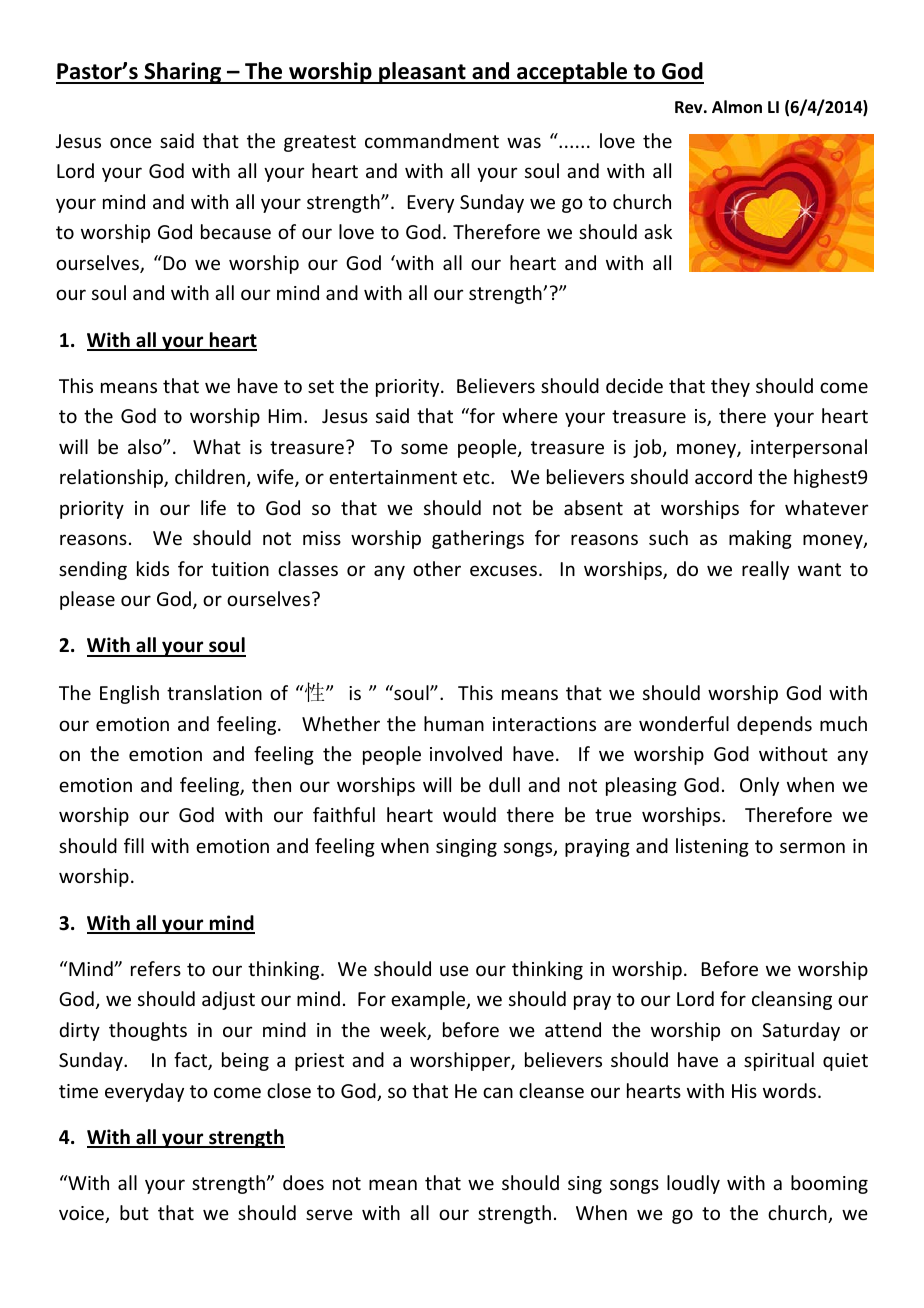  I want to click on acceptable, so click(572, 73).
